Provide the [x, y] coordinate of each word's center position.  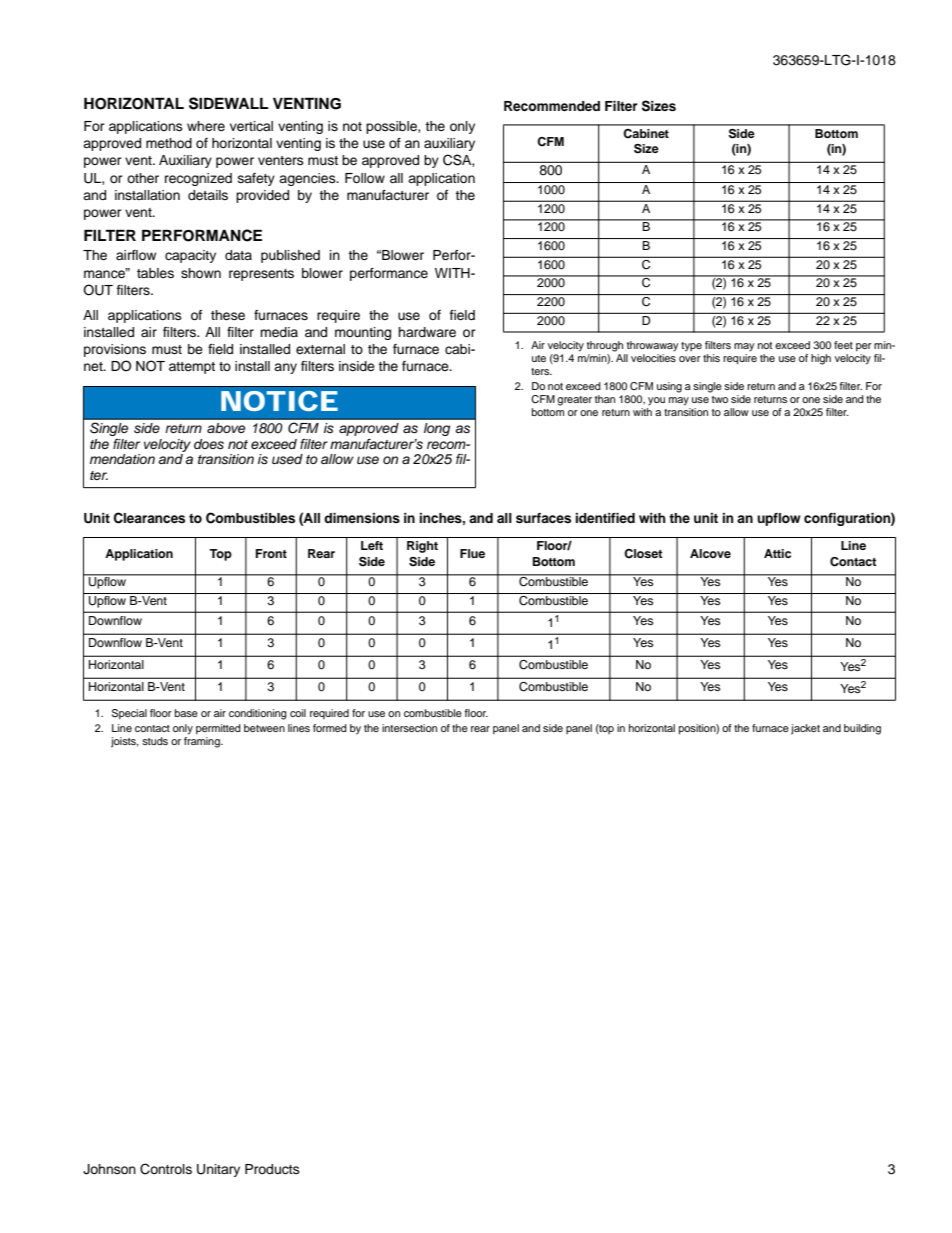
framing [203, 741]
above [226, 428]
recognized [198, 179]
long [437, 429]
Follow [365, 178]
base [186, 713]
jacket [805, 729]
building [862, 729]
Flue [472, 553]
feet [843, 345]
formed [330, 728]
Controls [166, 1169]
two [720, 399]
